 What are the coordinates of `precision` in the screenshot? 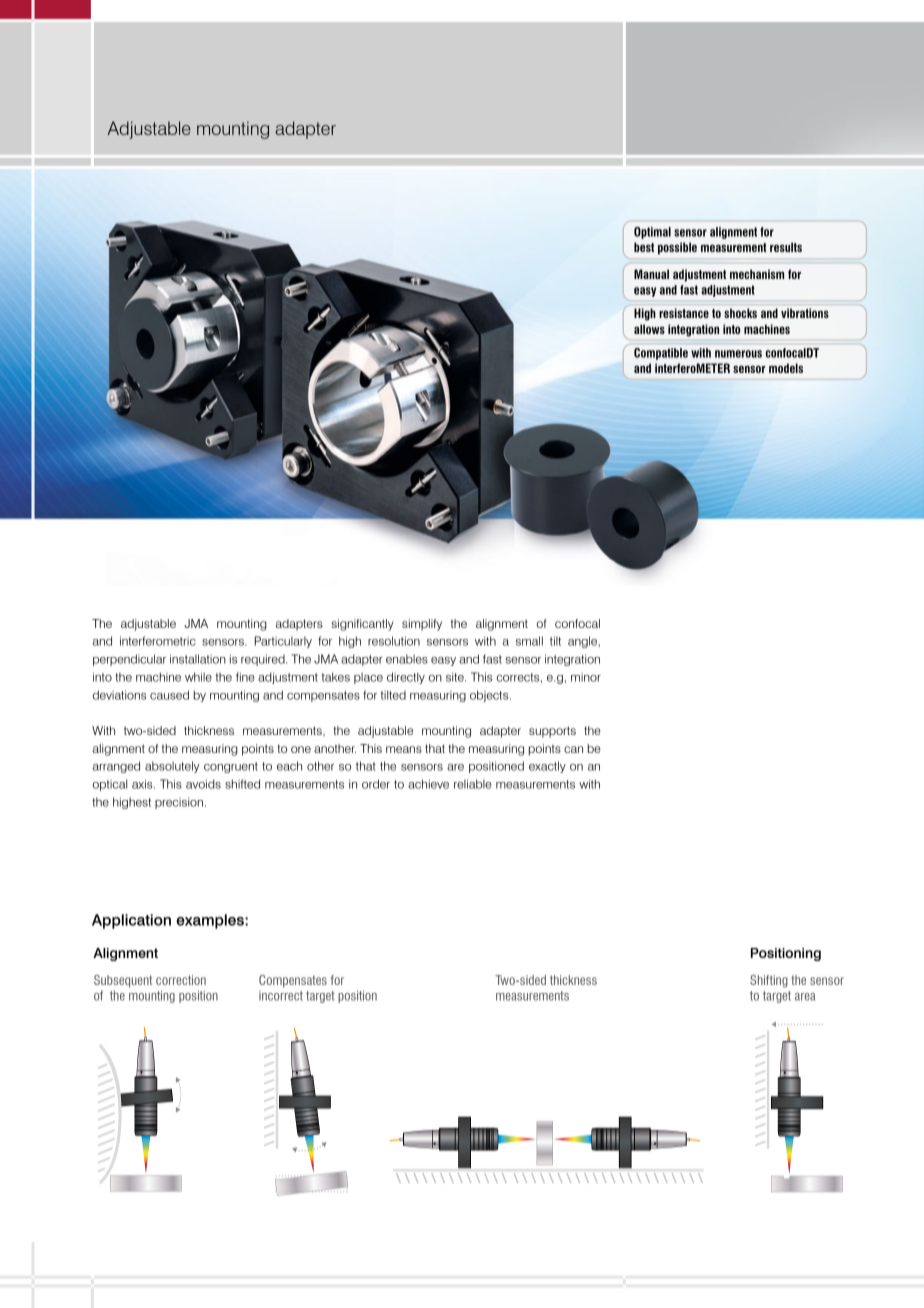 It's located at (179, 803).
